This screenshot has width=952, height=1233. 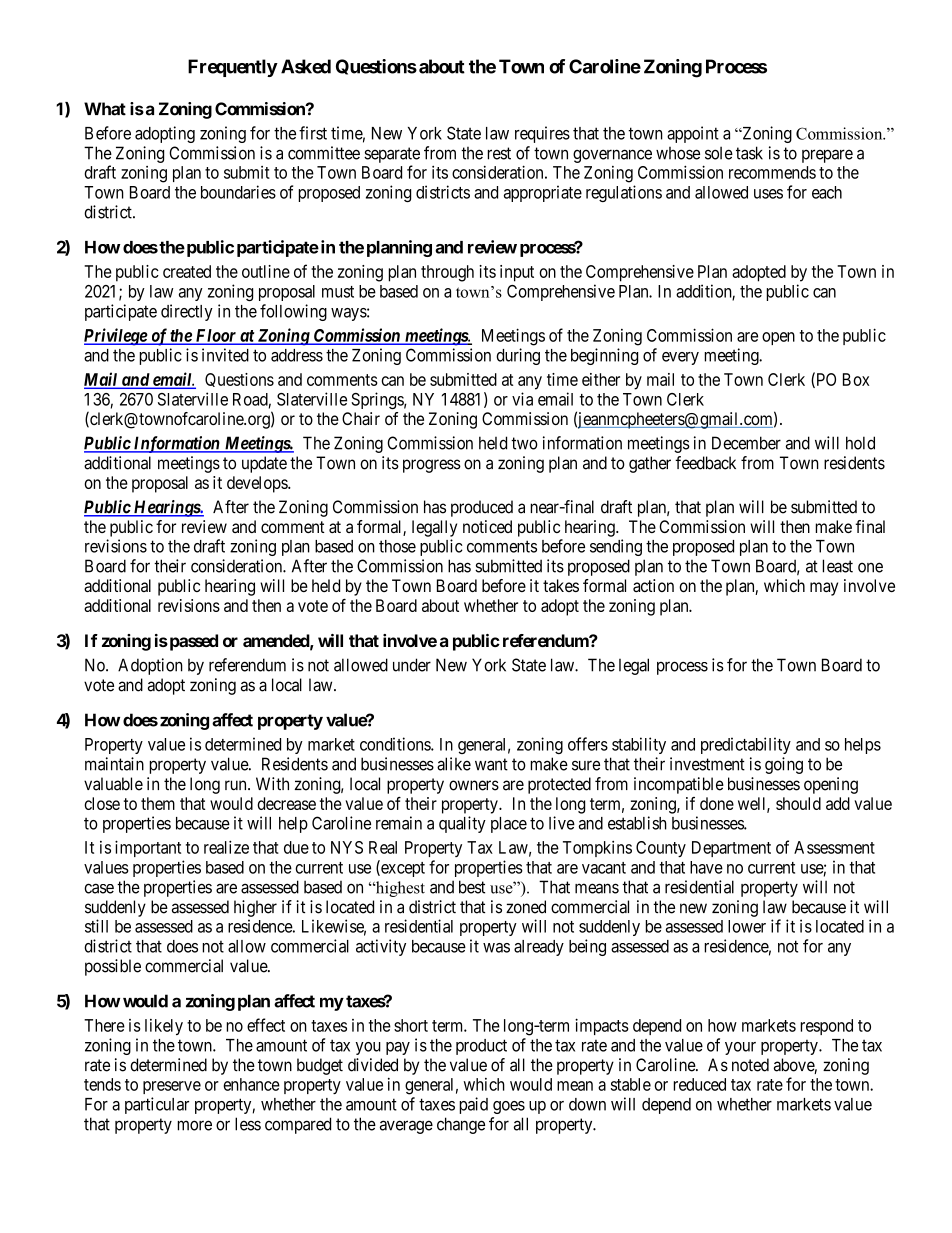 I want to click on preserve, so click(x=172, y=1087).
